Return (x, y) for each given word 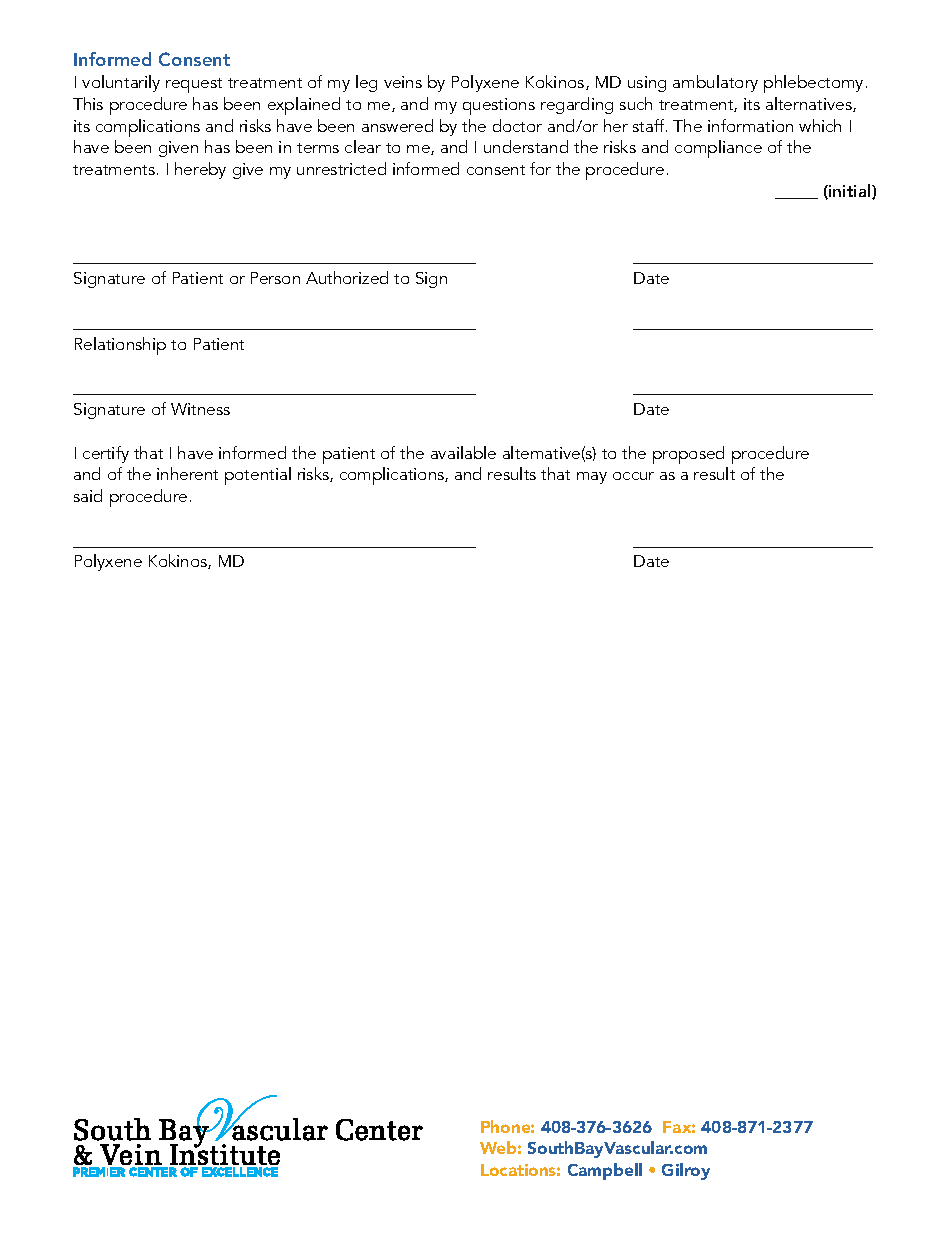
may (592, 478)
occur (633, 476)
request (194, 85)
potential (258, 476)
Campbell (605, 1171)
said (88, 495)
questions (499, 106)
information (750, 125)
